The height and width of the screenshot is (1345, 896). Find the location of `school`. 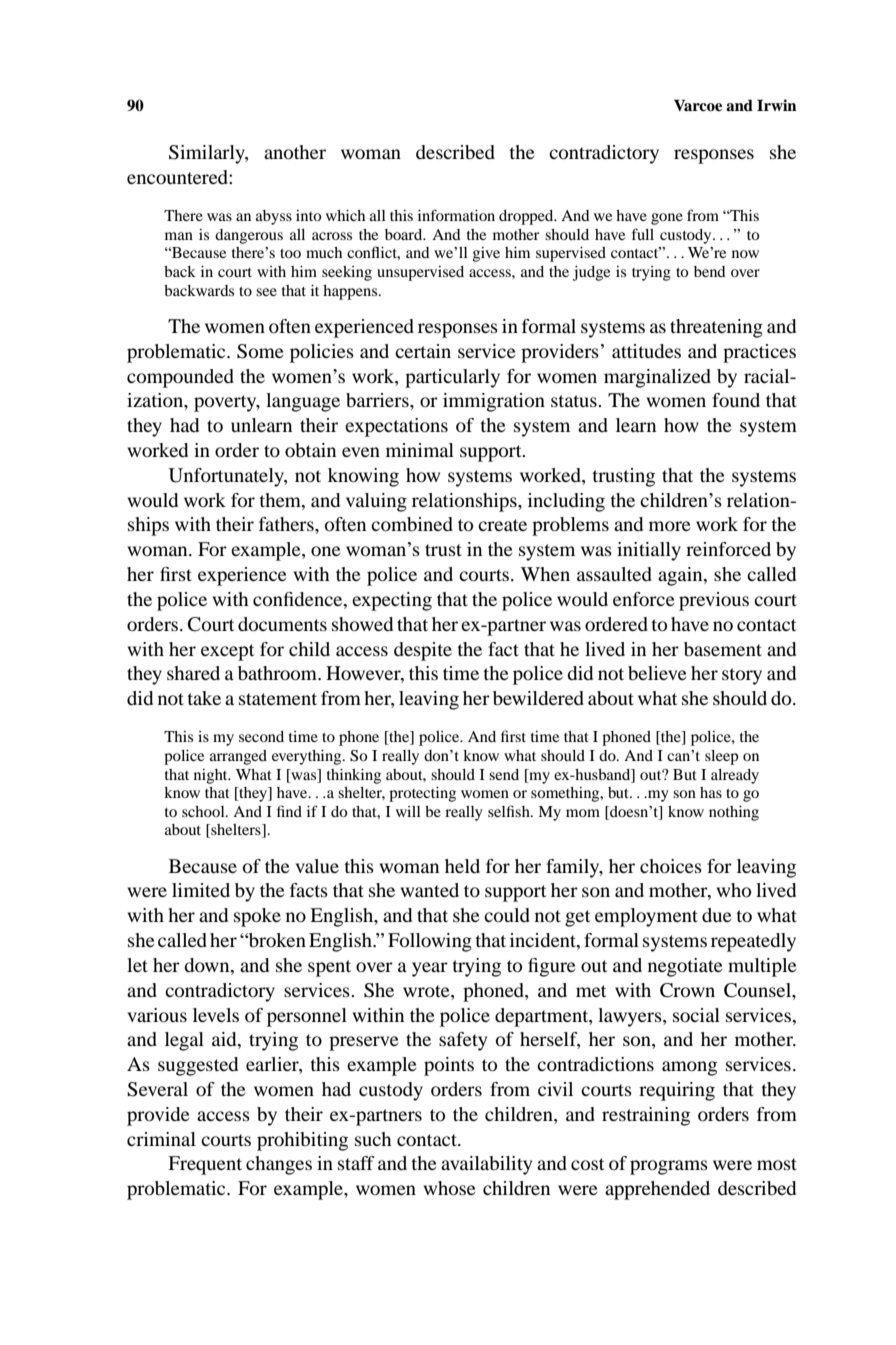

school is located at coordinates (204, 811).
